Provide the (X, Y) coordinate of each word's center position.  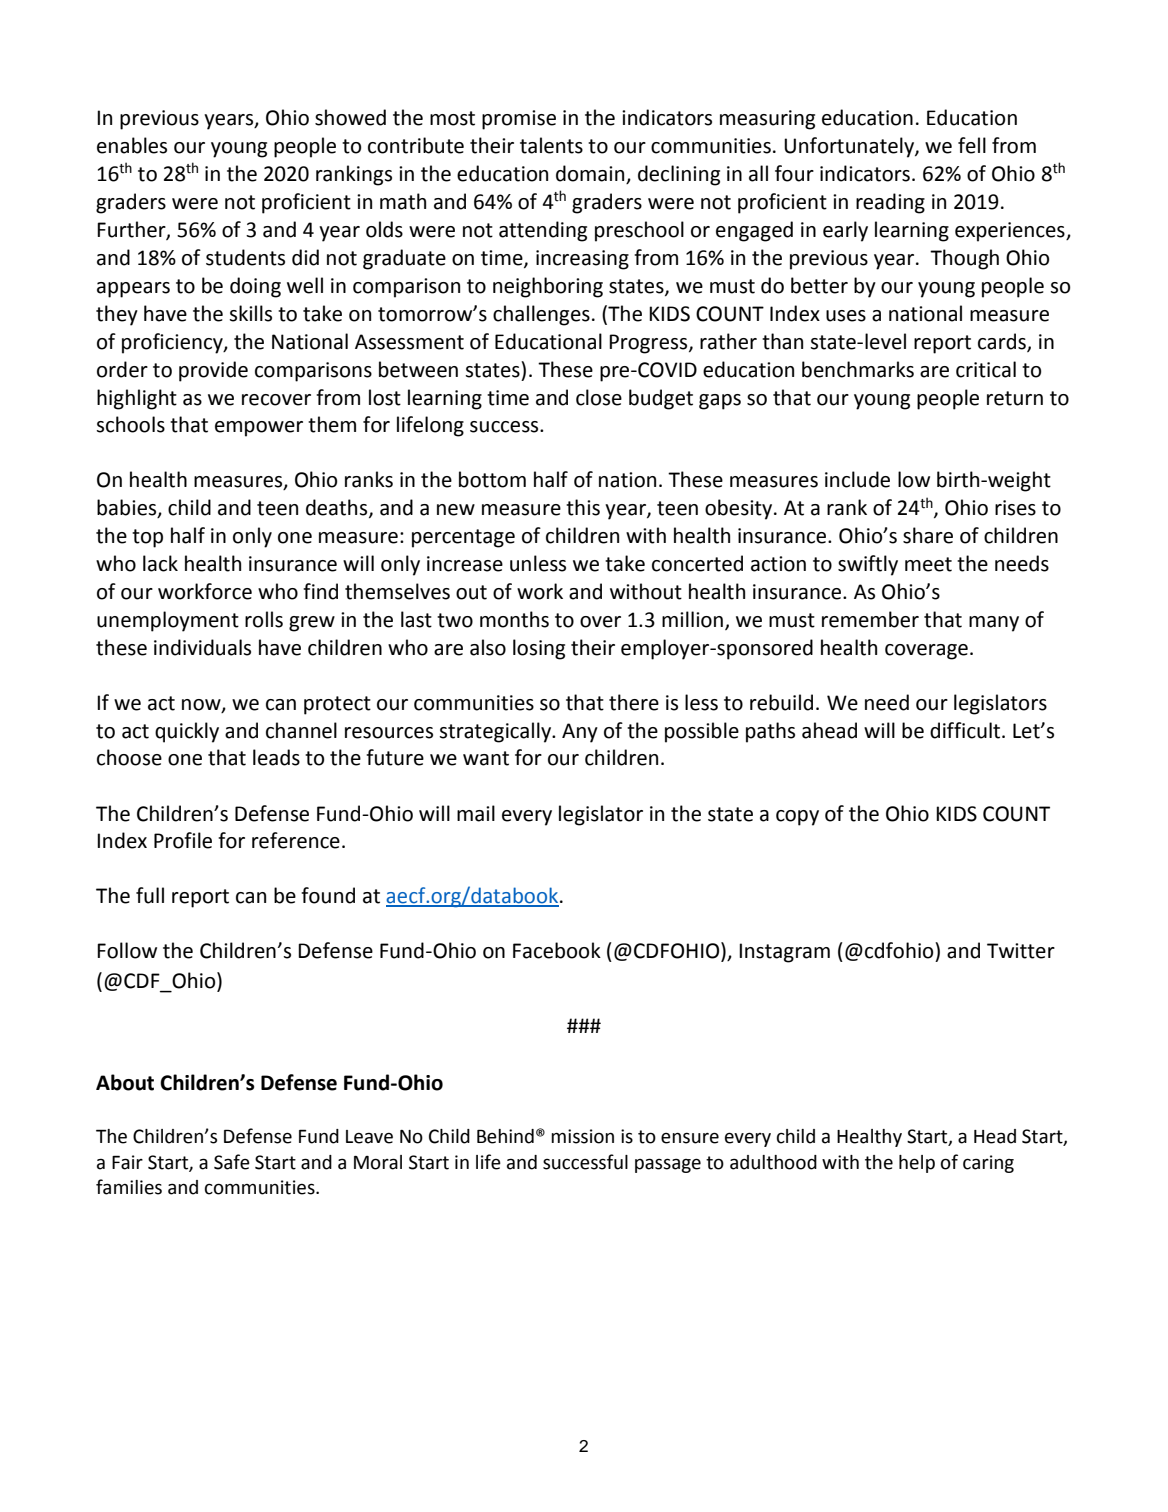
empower (259, 429)
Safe (232, 1162)
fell (972, 145)
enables (132, 145)
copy (797, 818)
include (857, 479)
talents (551, 145)
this (583, 507)
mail (476, 813)
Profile (183, 840)
